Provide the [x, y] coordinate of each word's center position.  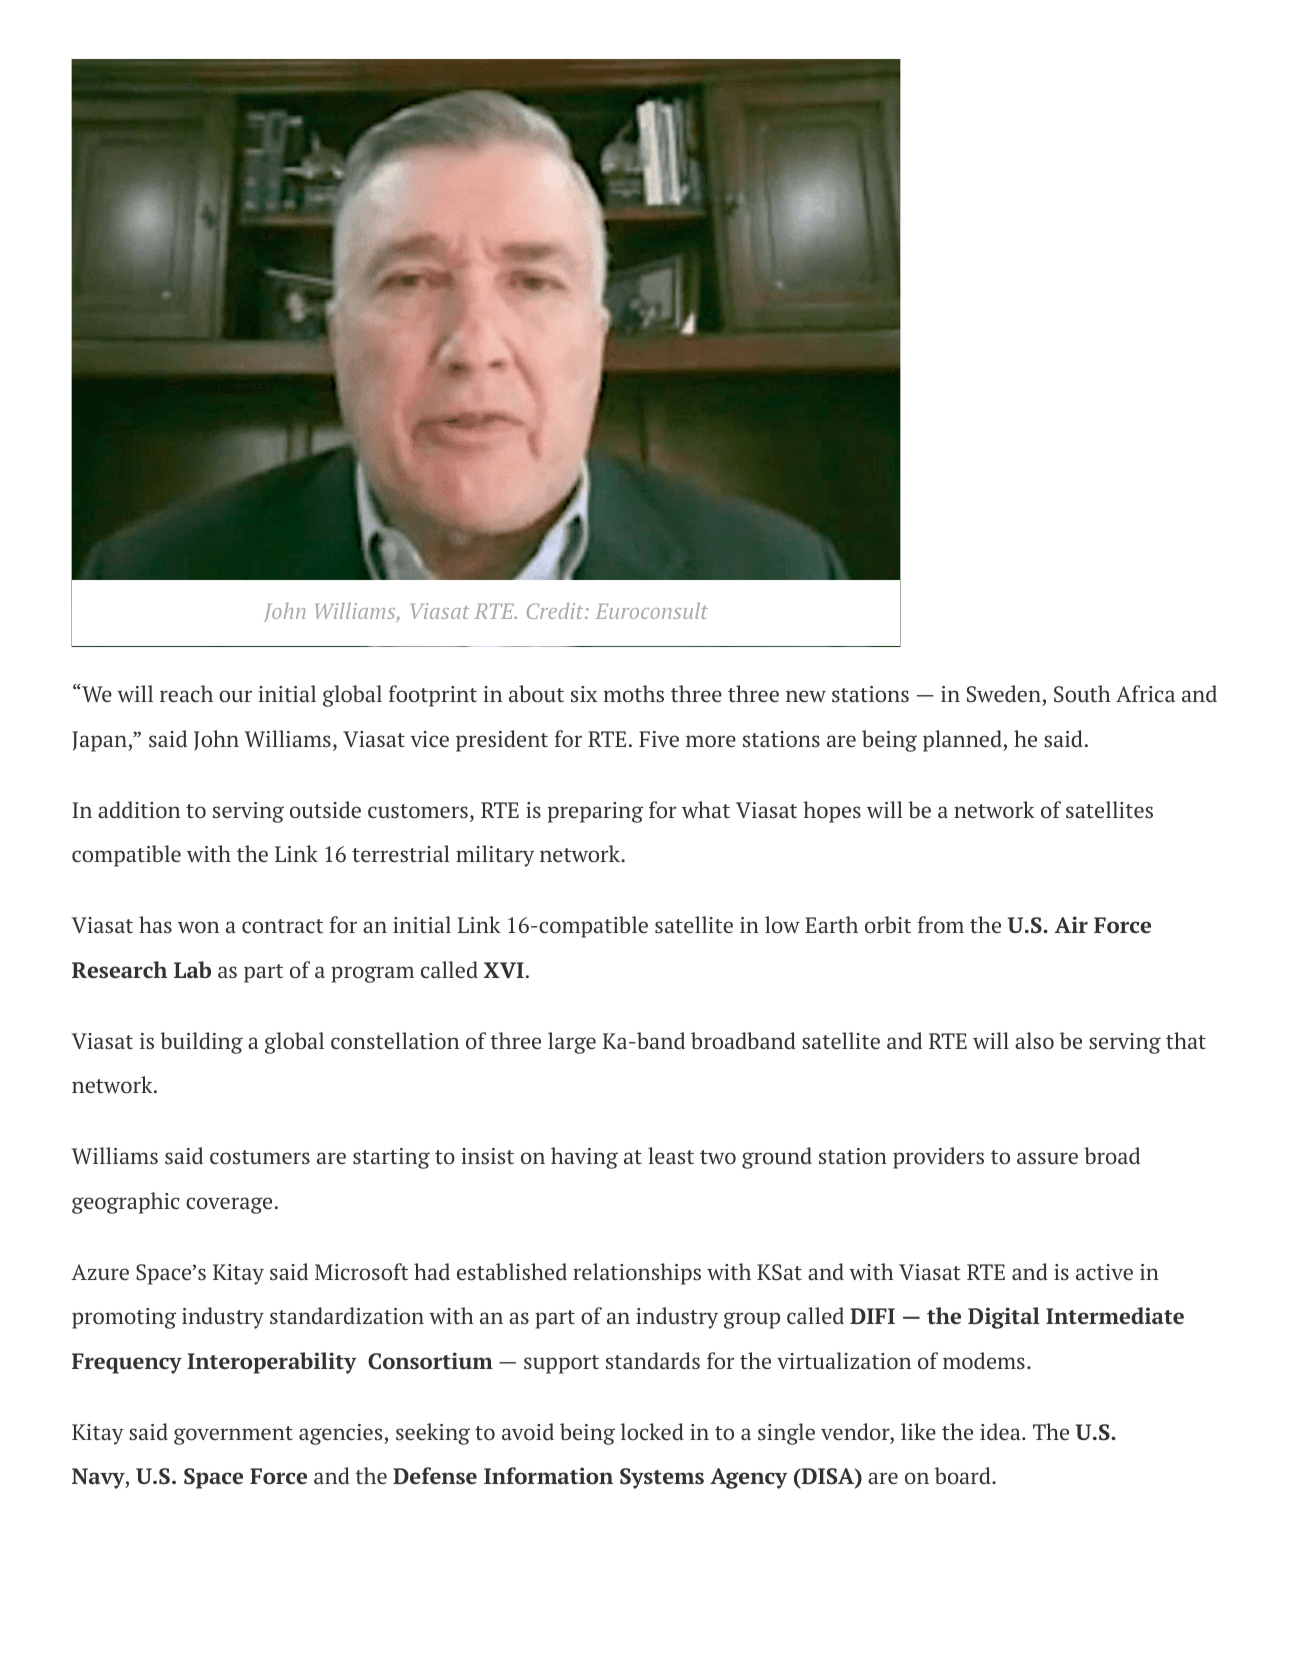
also [1034, 1041]
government [233, 1435]
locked [652, 1432]
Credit [556, 611]
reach [186, 693]
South [1082, 694]
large [572, 1043]
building [201, 1043]
